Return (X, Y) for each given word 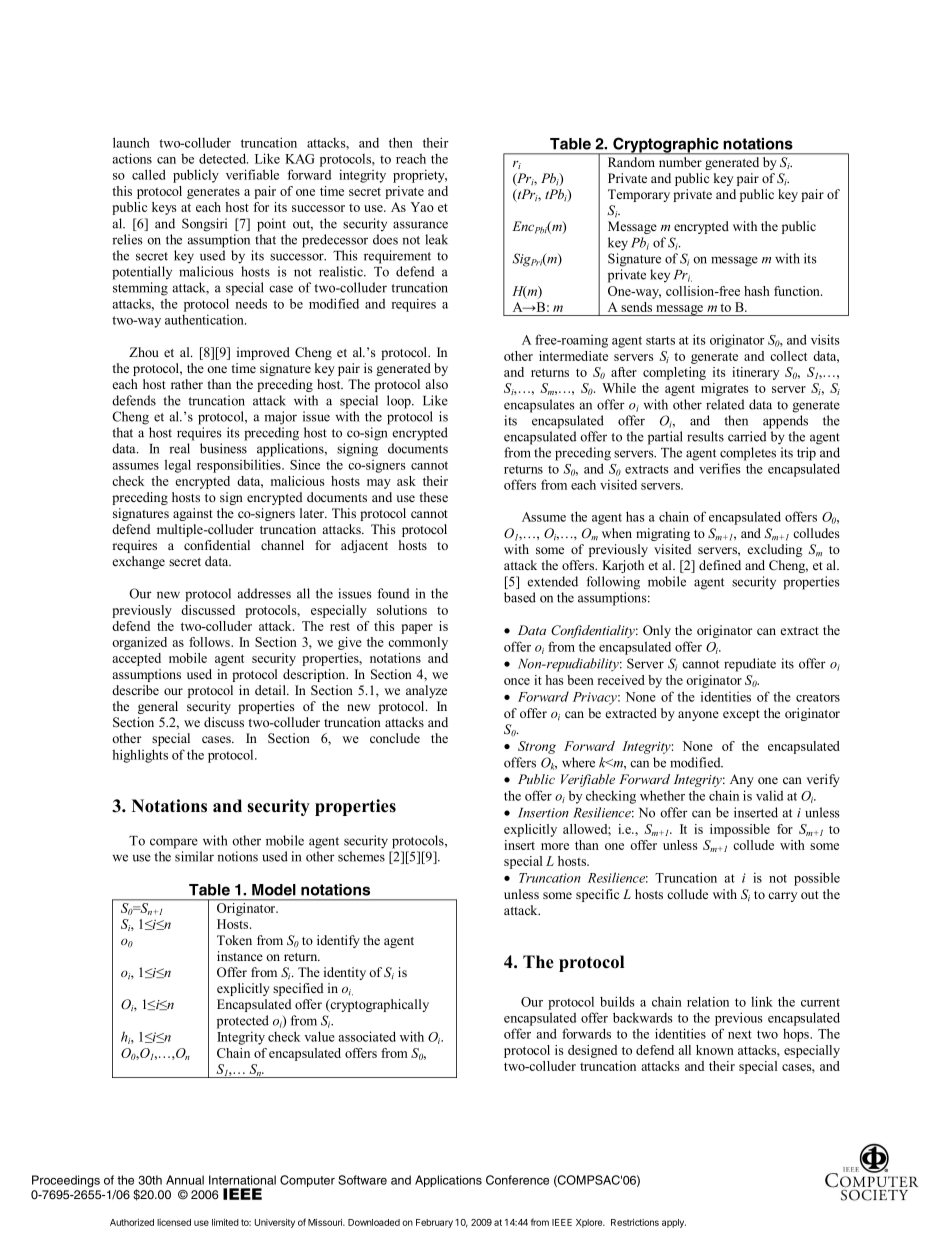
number (680, 162)
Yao (422, 207)
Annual (185, 1180)
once (517, 681)
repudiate (750, 665)
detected (223, 158)
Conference (517, 1180)
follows (210, 642)
